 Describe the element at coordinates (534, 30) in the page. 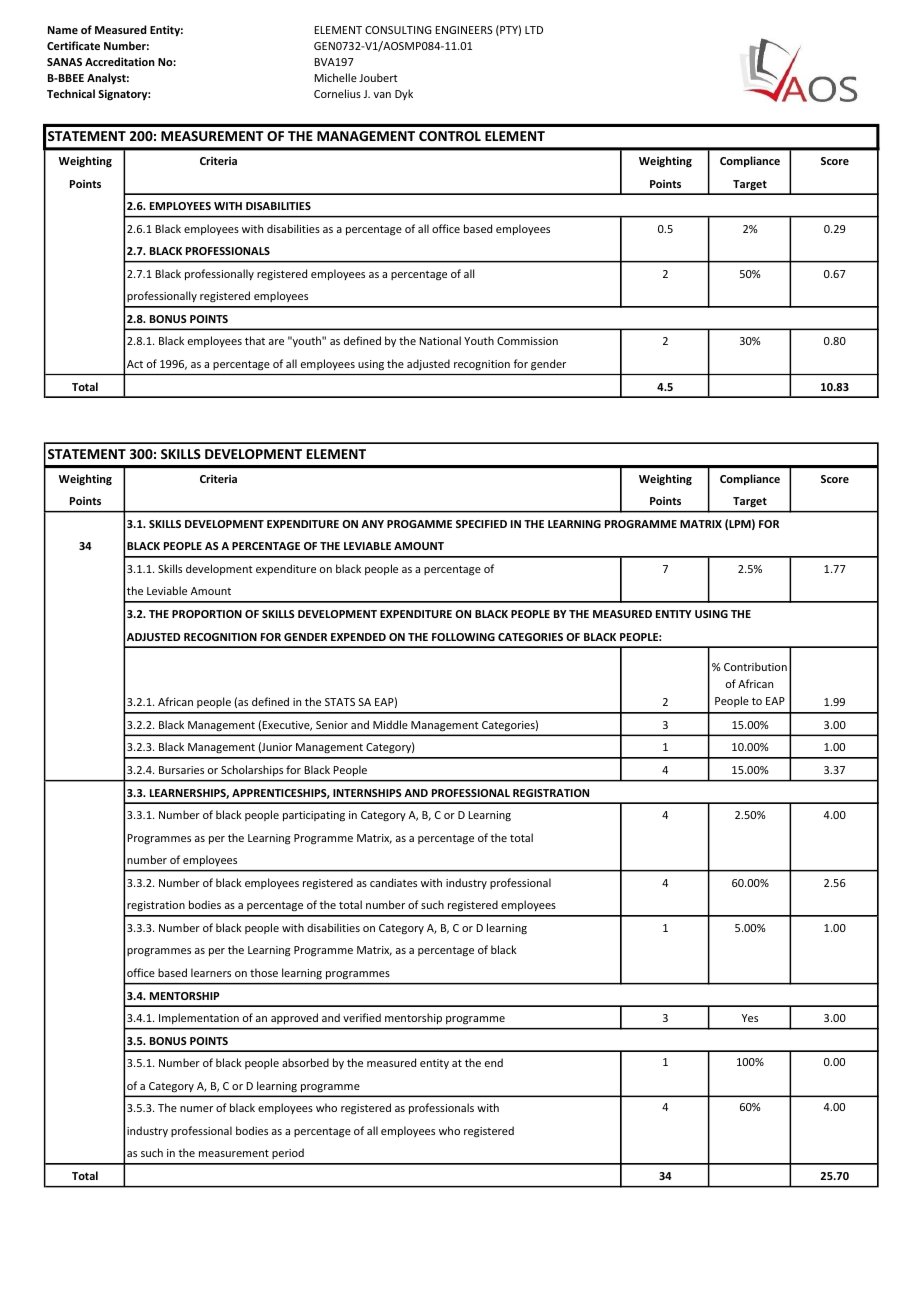

I see `LTD` at that location.
